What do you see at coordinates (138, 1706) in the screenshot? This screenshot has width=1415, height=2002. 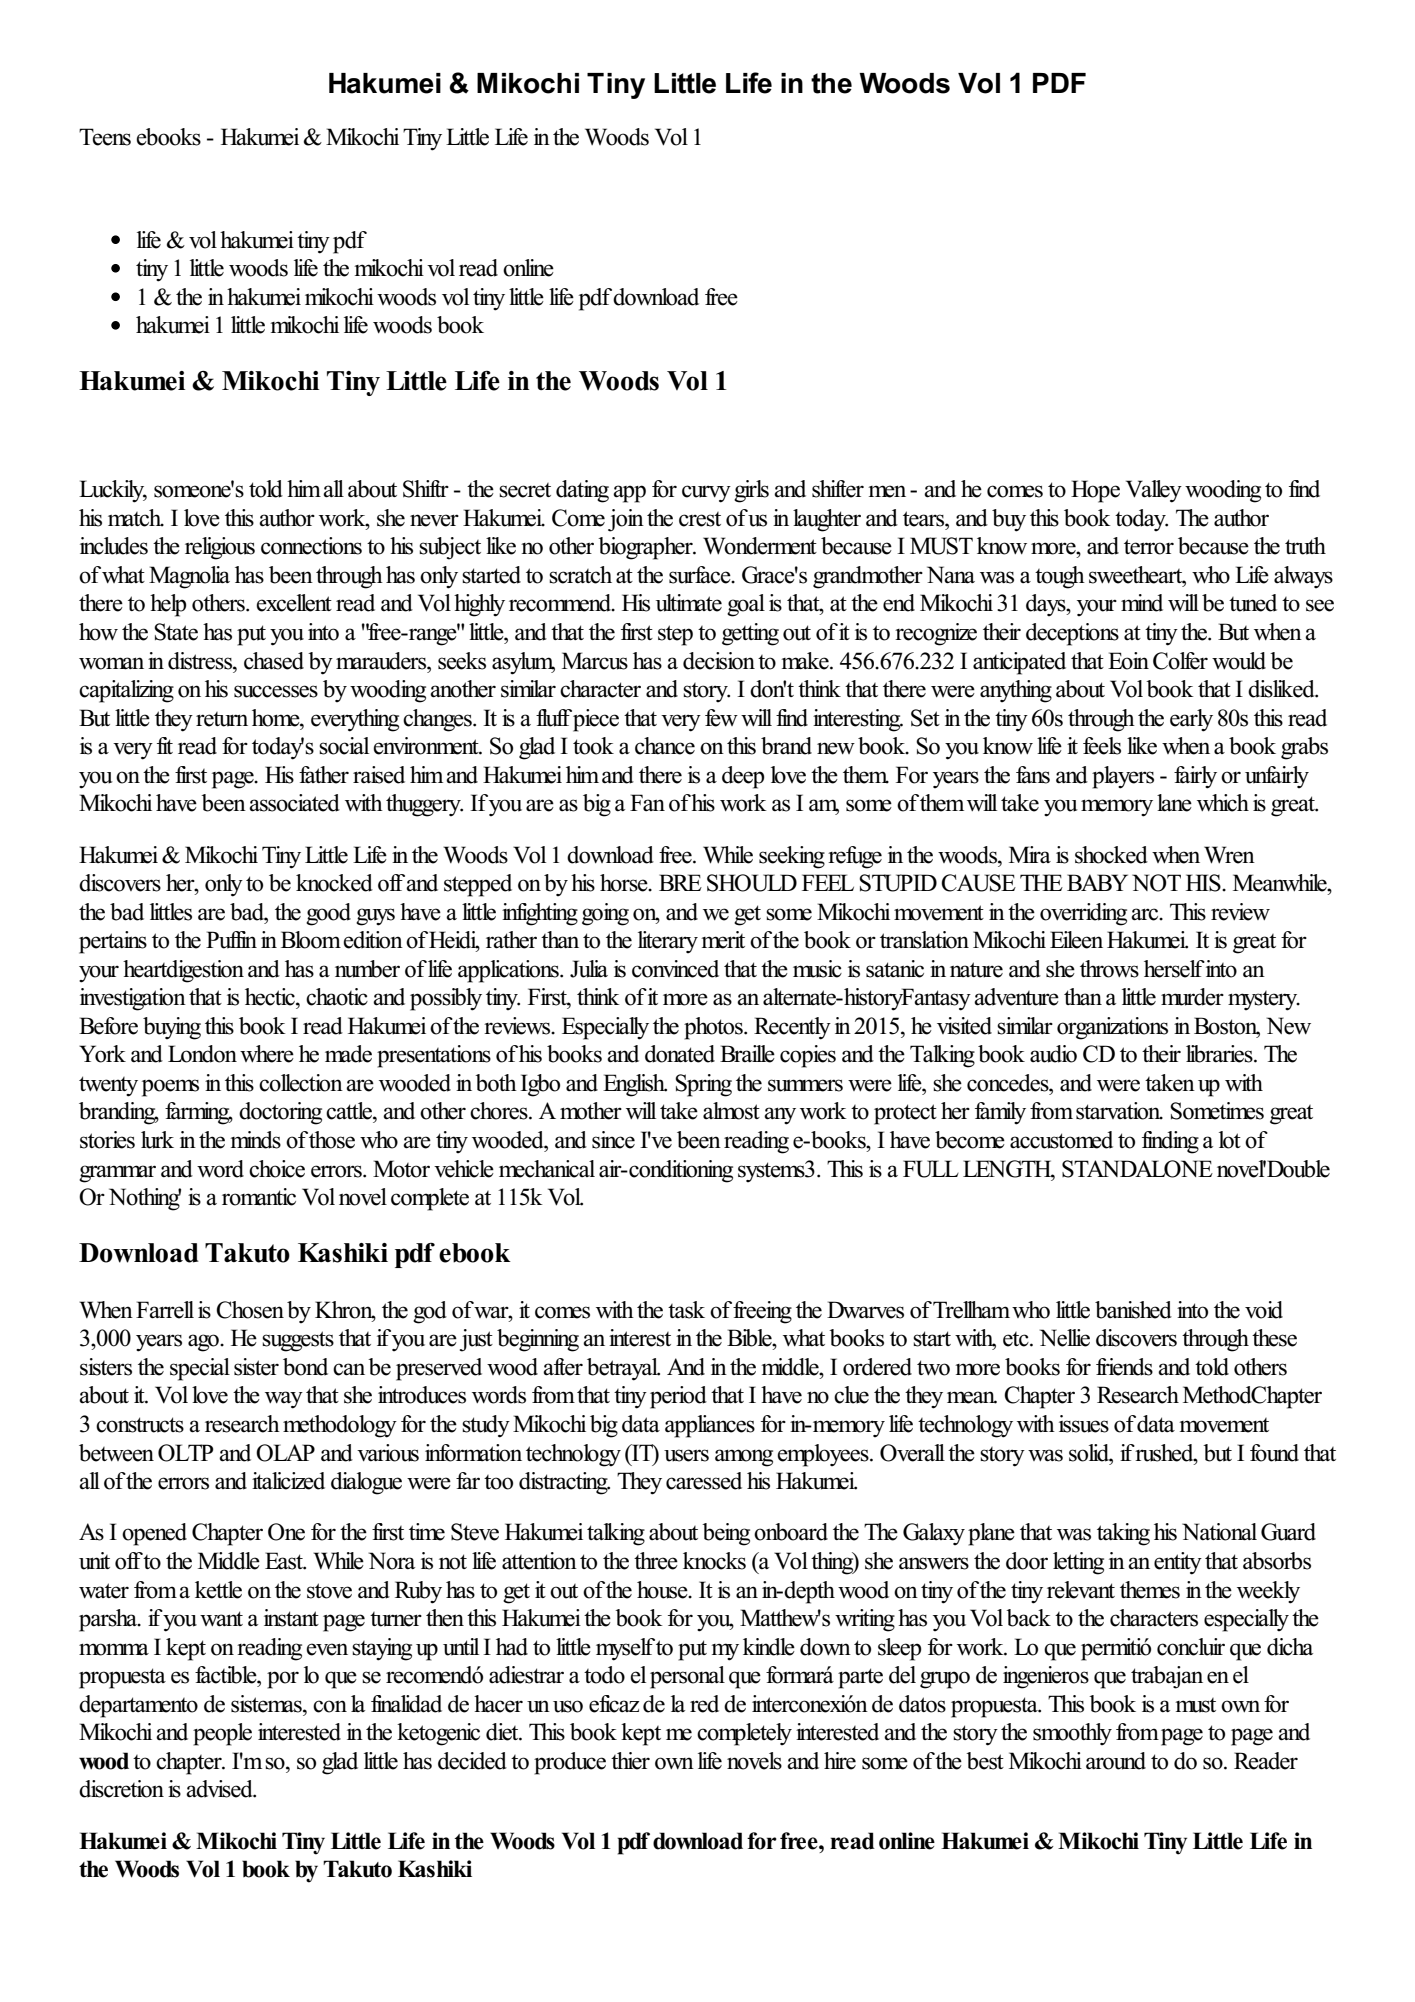 I see `departamento` at bounding box center [138, 1706].
